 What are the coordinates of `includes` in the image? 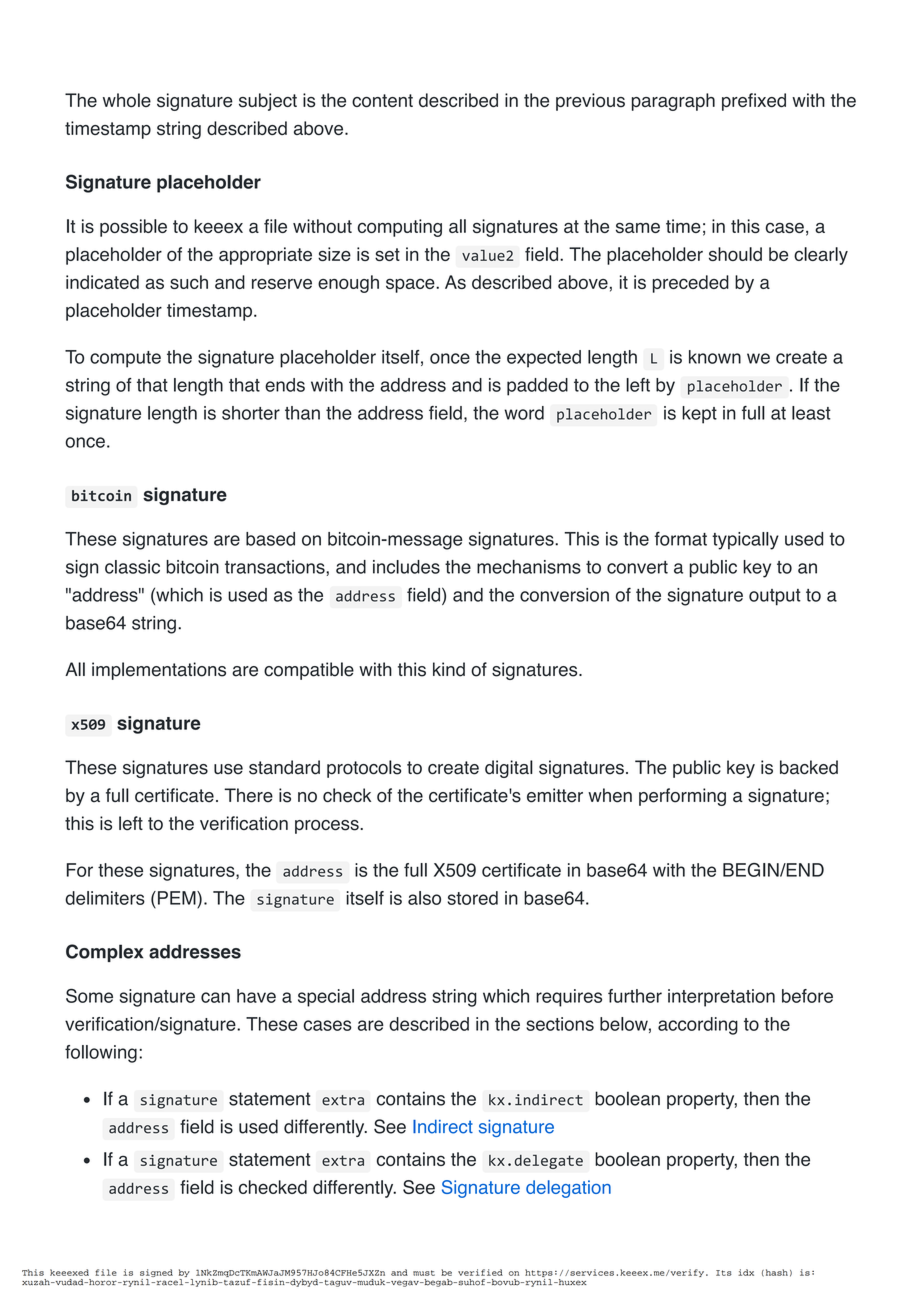 It's located at (406, 567).
